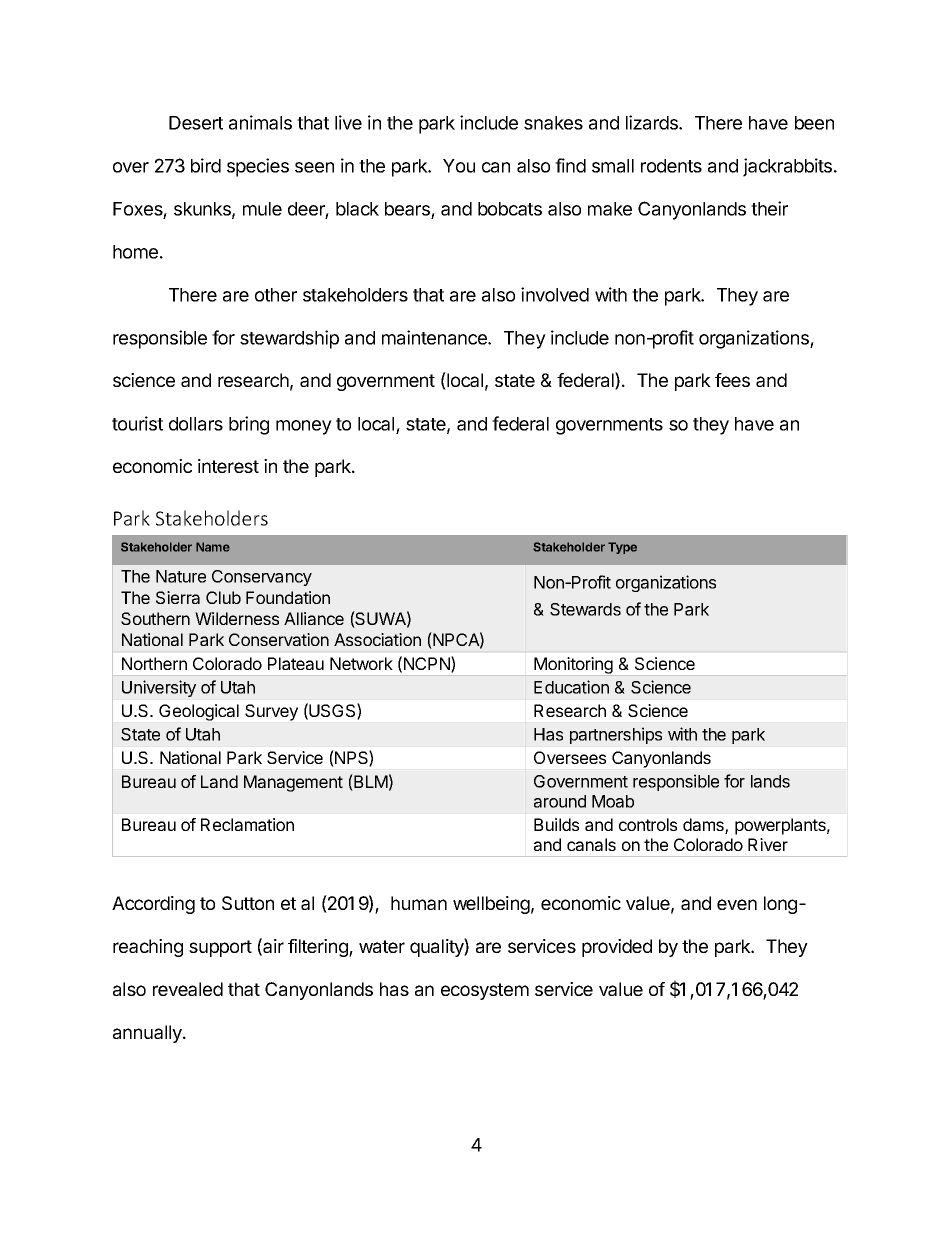 The width and height of the screenshot is (952, 1233). Describe the element at coordinates (247, 824) in the screenshot. I see `Reclamation` at that location.
